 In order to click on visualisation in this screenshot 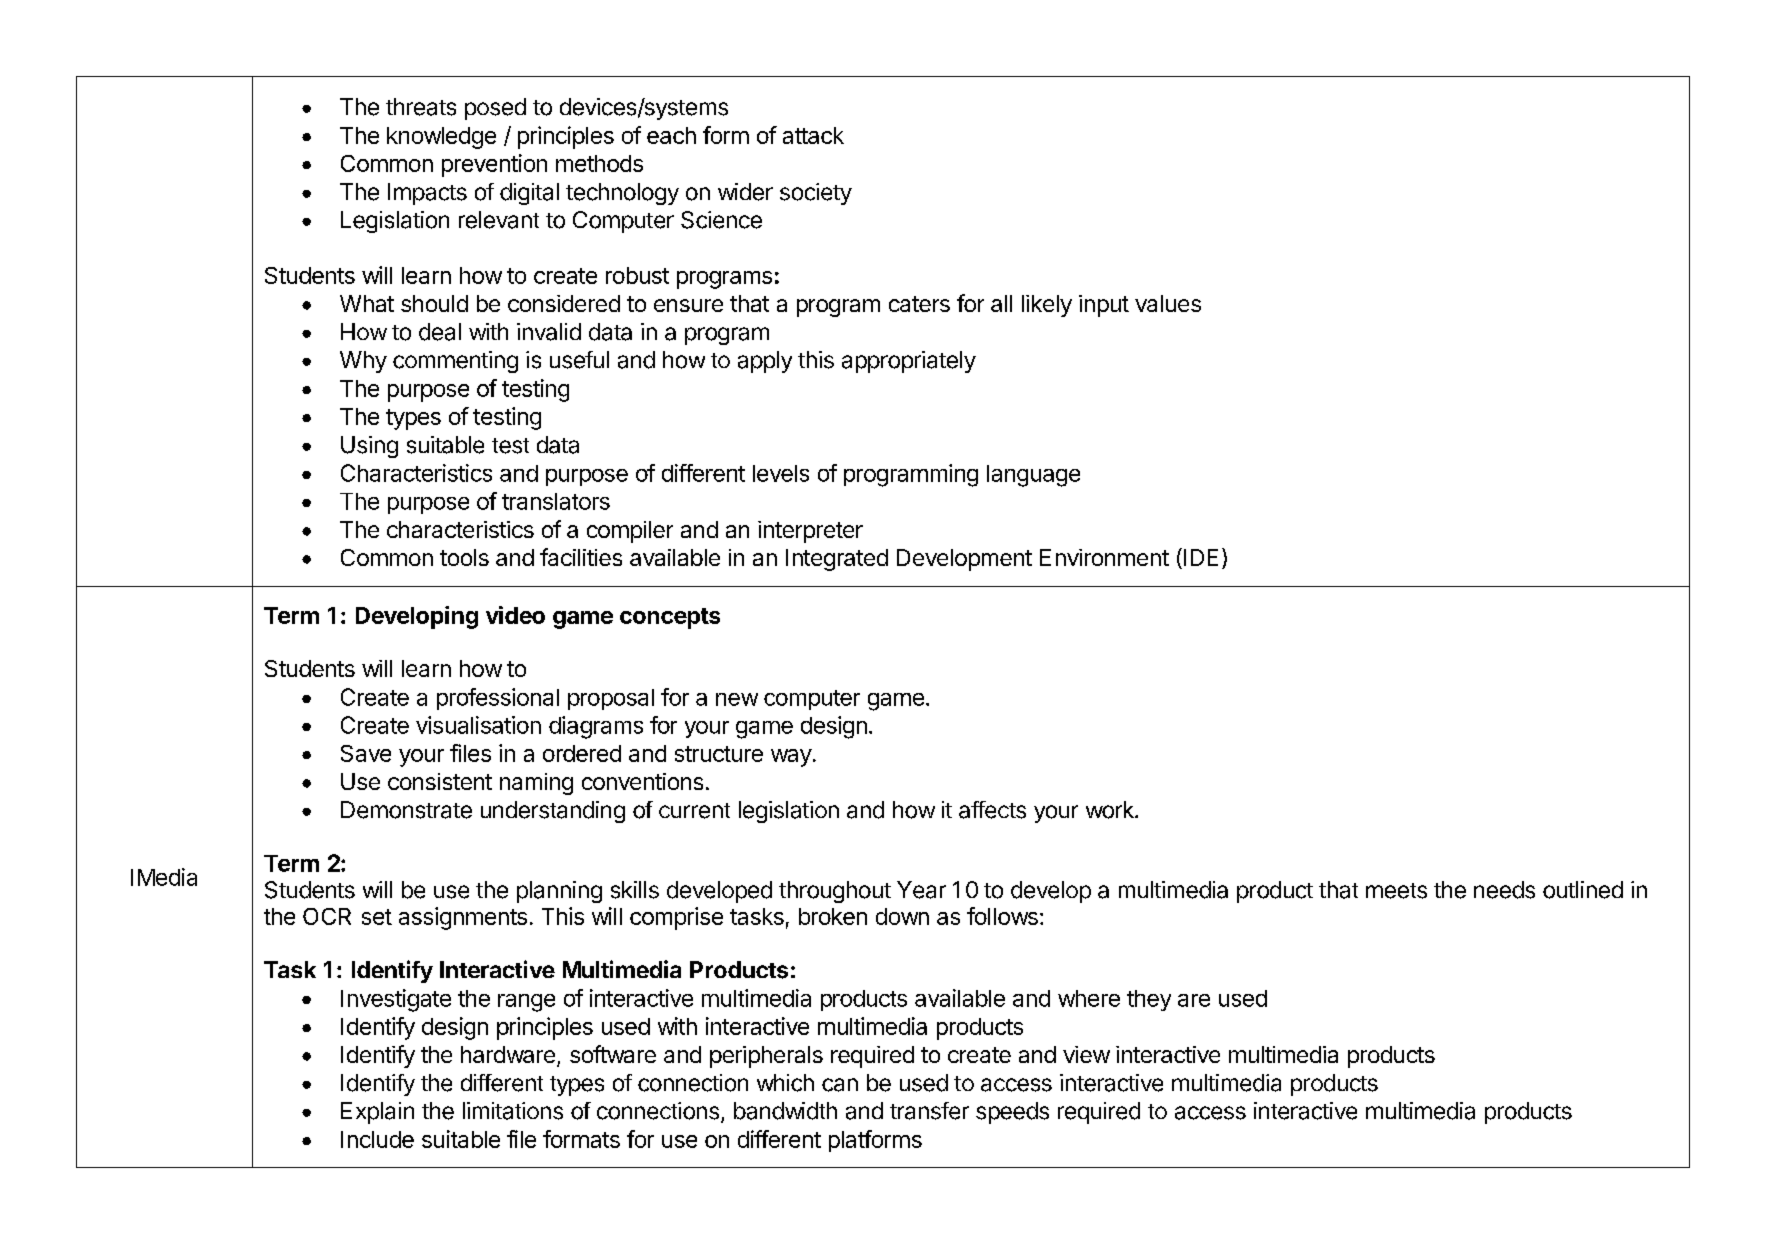, I will do `click(478, 725)`.
